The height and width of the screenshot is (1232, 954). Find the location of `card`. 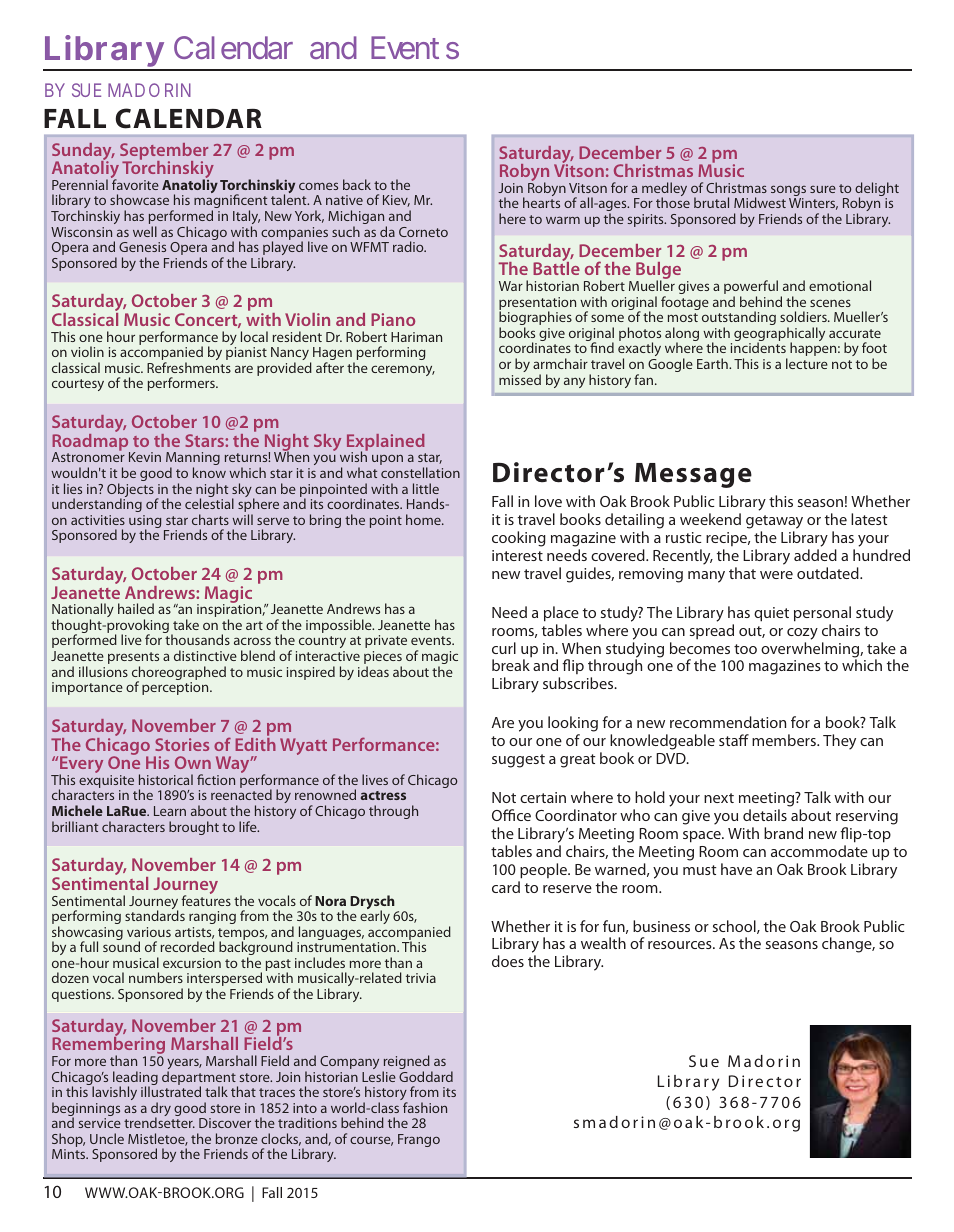

card is located at coordinates (506, 887).
